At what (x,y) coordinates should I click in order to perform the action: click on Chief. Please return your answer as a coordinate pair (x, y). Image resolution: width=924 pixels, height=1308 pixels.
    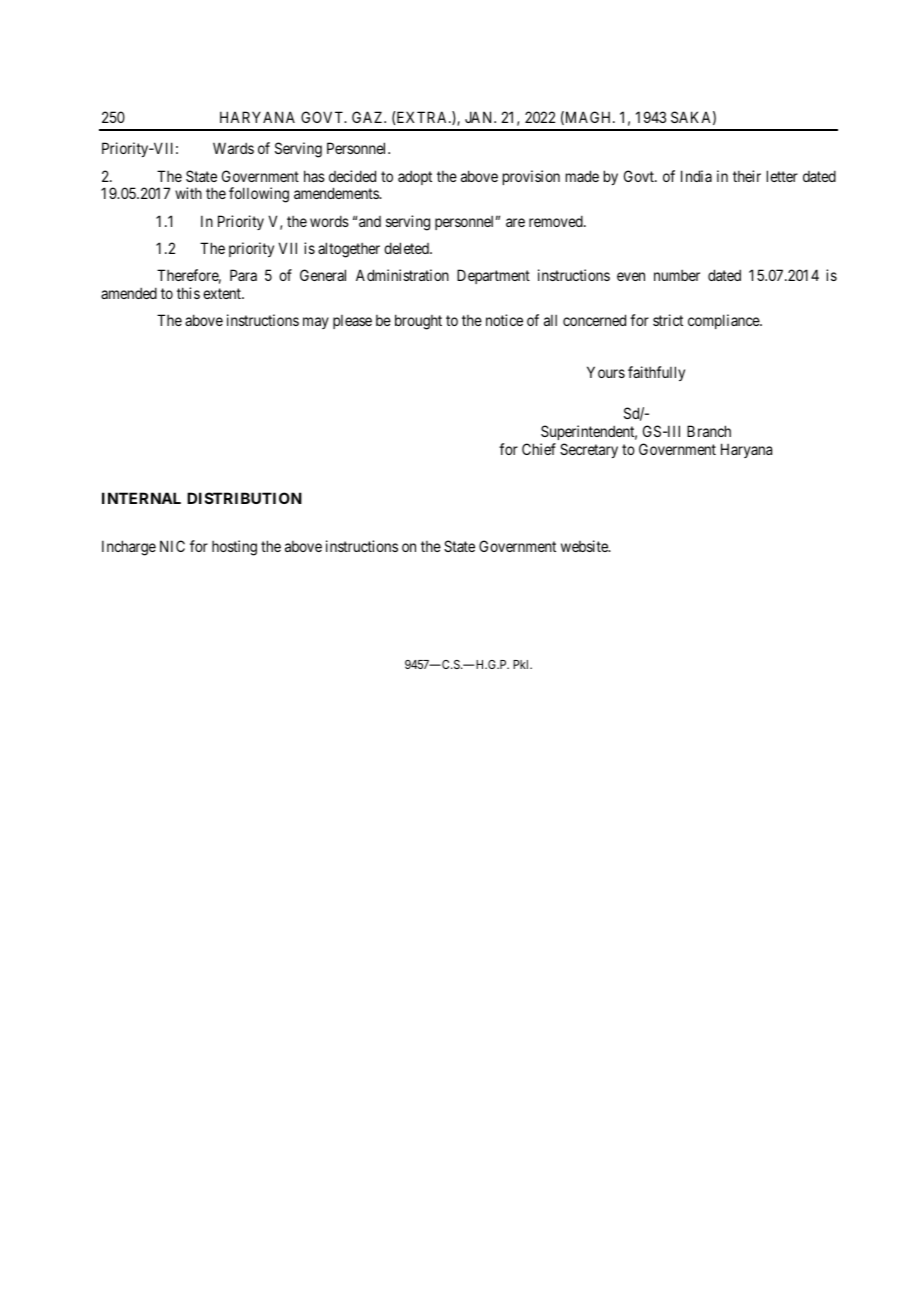
    Looking at the image, I should click on (539, 449).
